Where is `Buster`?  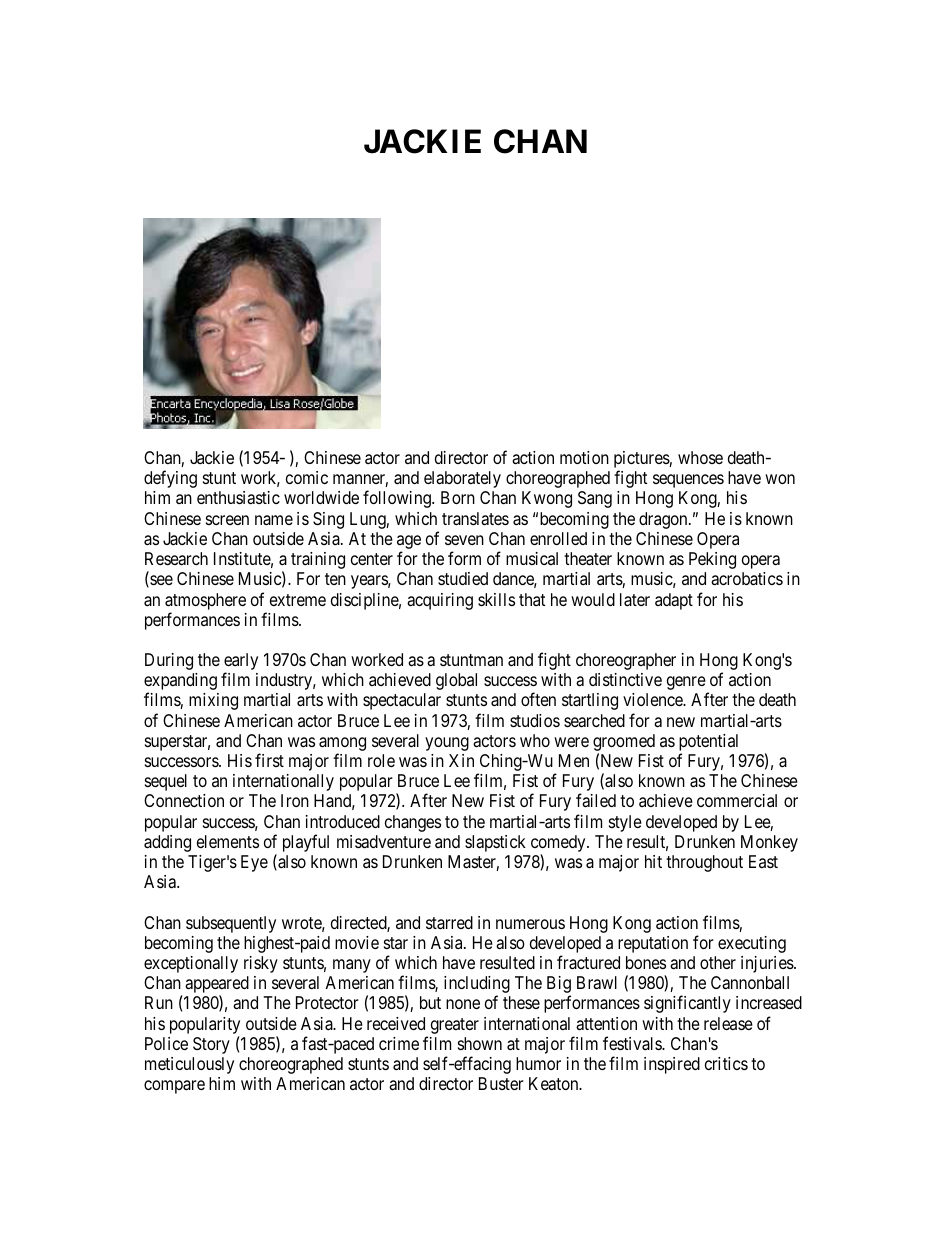
Buster is located at coordinates (501, 1083).
